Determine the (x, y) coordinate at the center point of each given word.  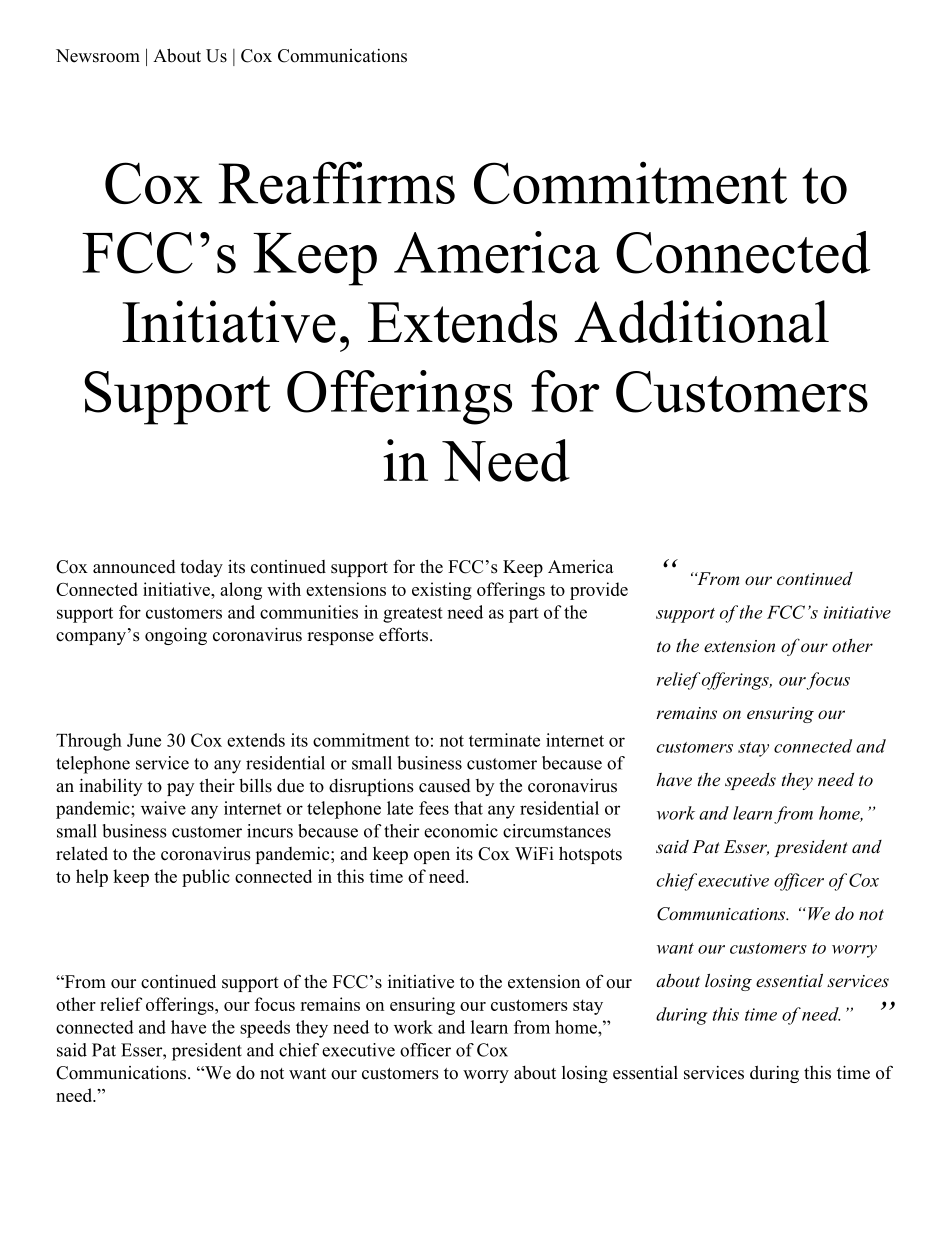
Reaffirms (336, 182)
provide (599, 591)
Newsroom (98, 56)
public (206, 878)
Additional (701, 321)
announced (134, 567)
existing (442, 591)
